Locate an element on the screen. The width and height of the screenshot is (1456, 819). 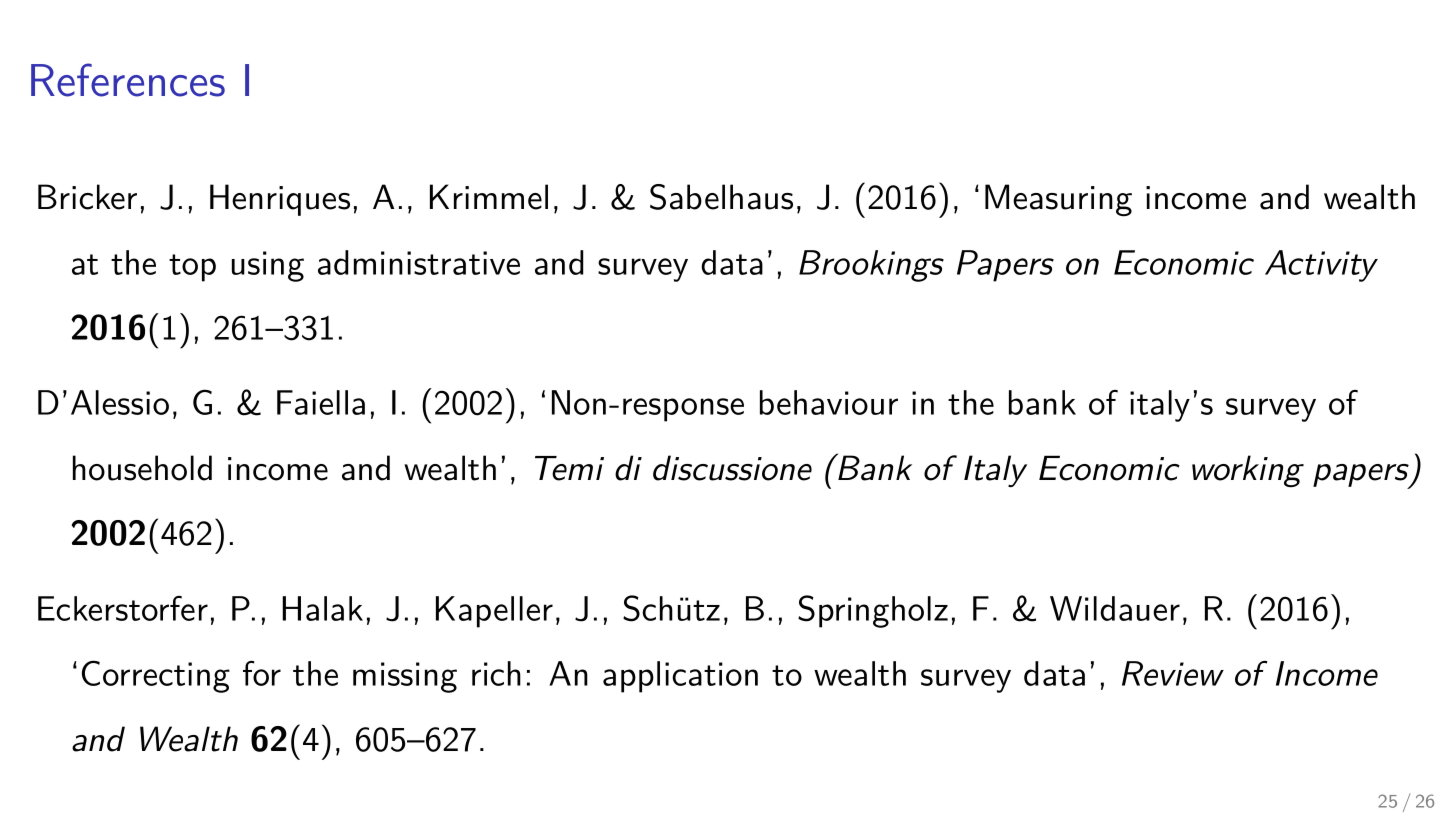
References is located at coordinates (128, 80).
